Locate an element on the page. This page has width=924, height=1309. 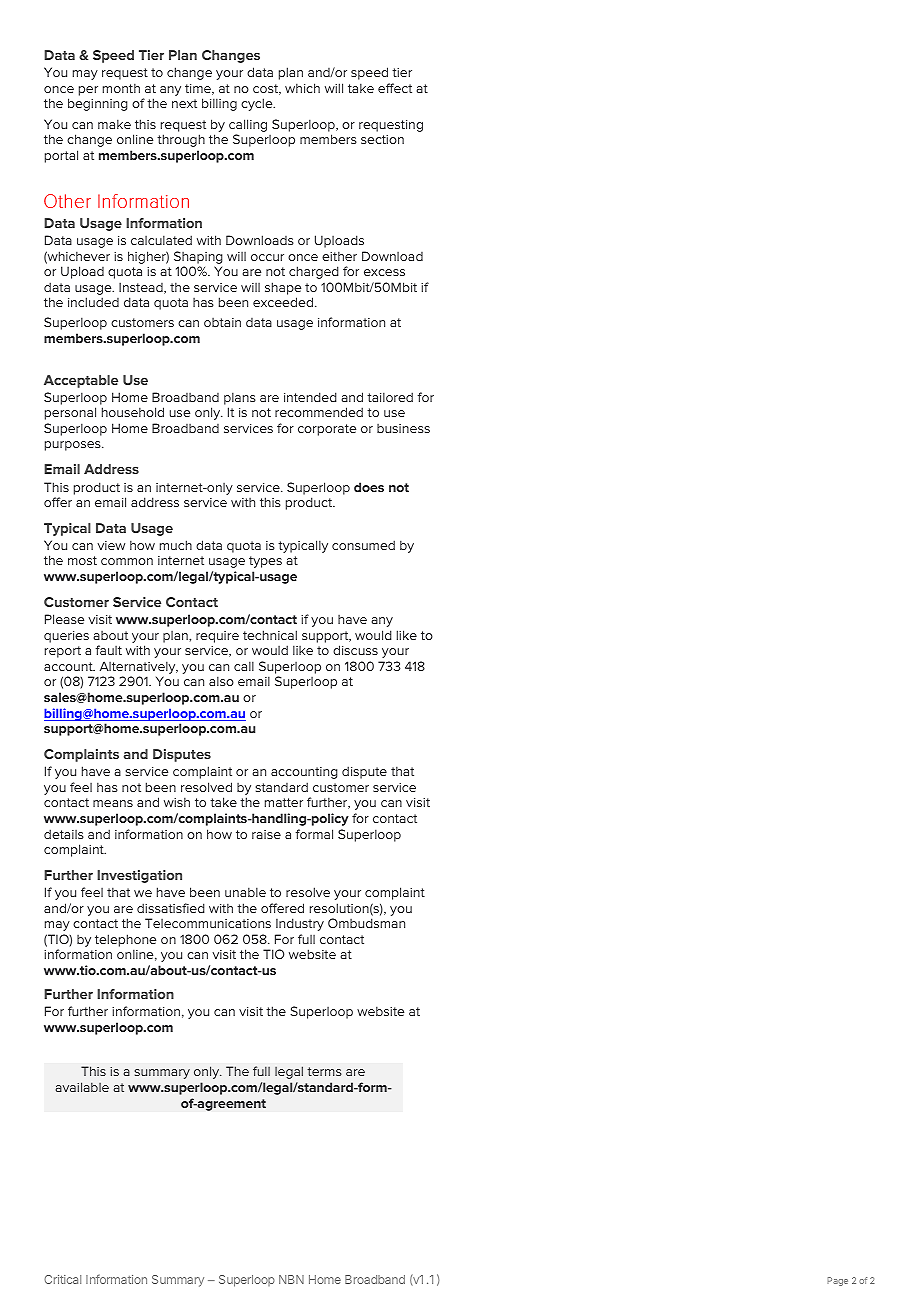
consumed is located at coordinates (363, 545).
